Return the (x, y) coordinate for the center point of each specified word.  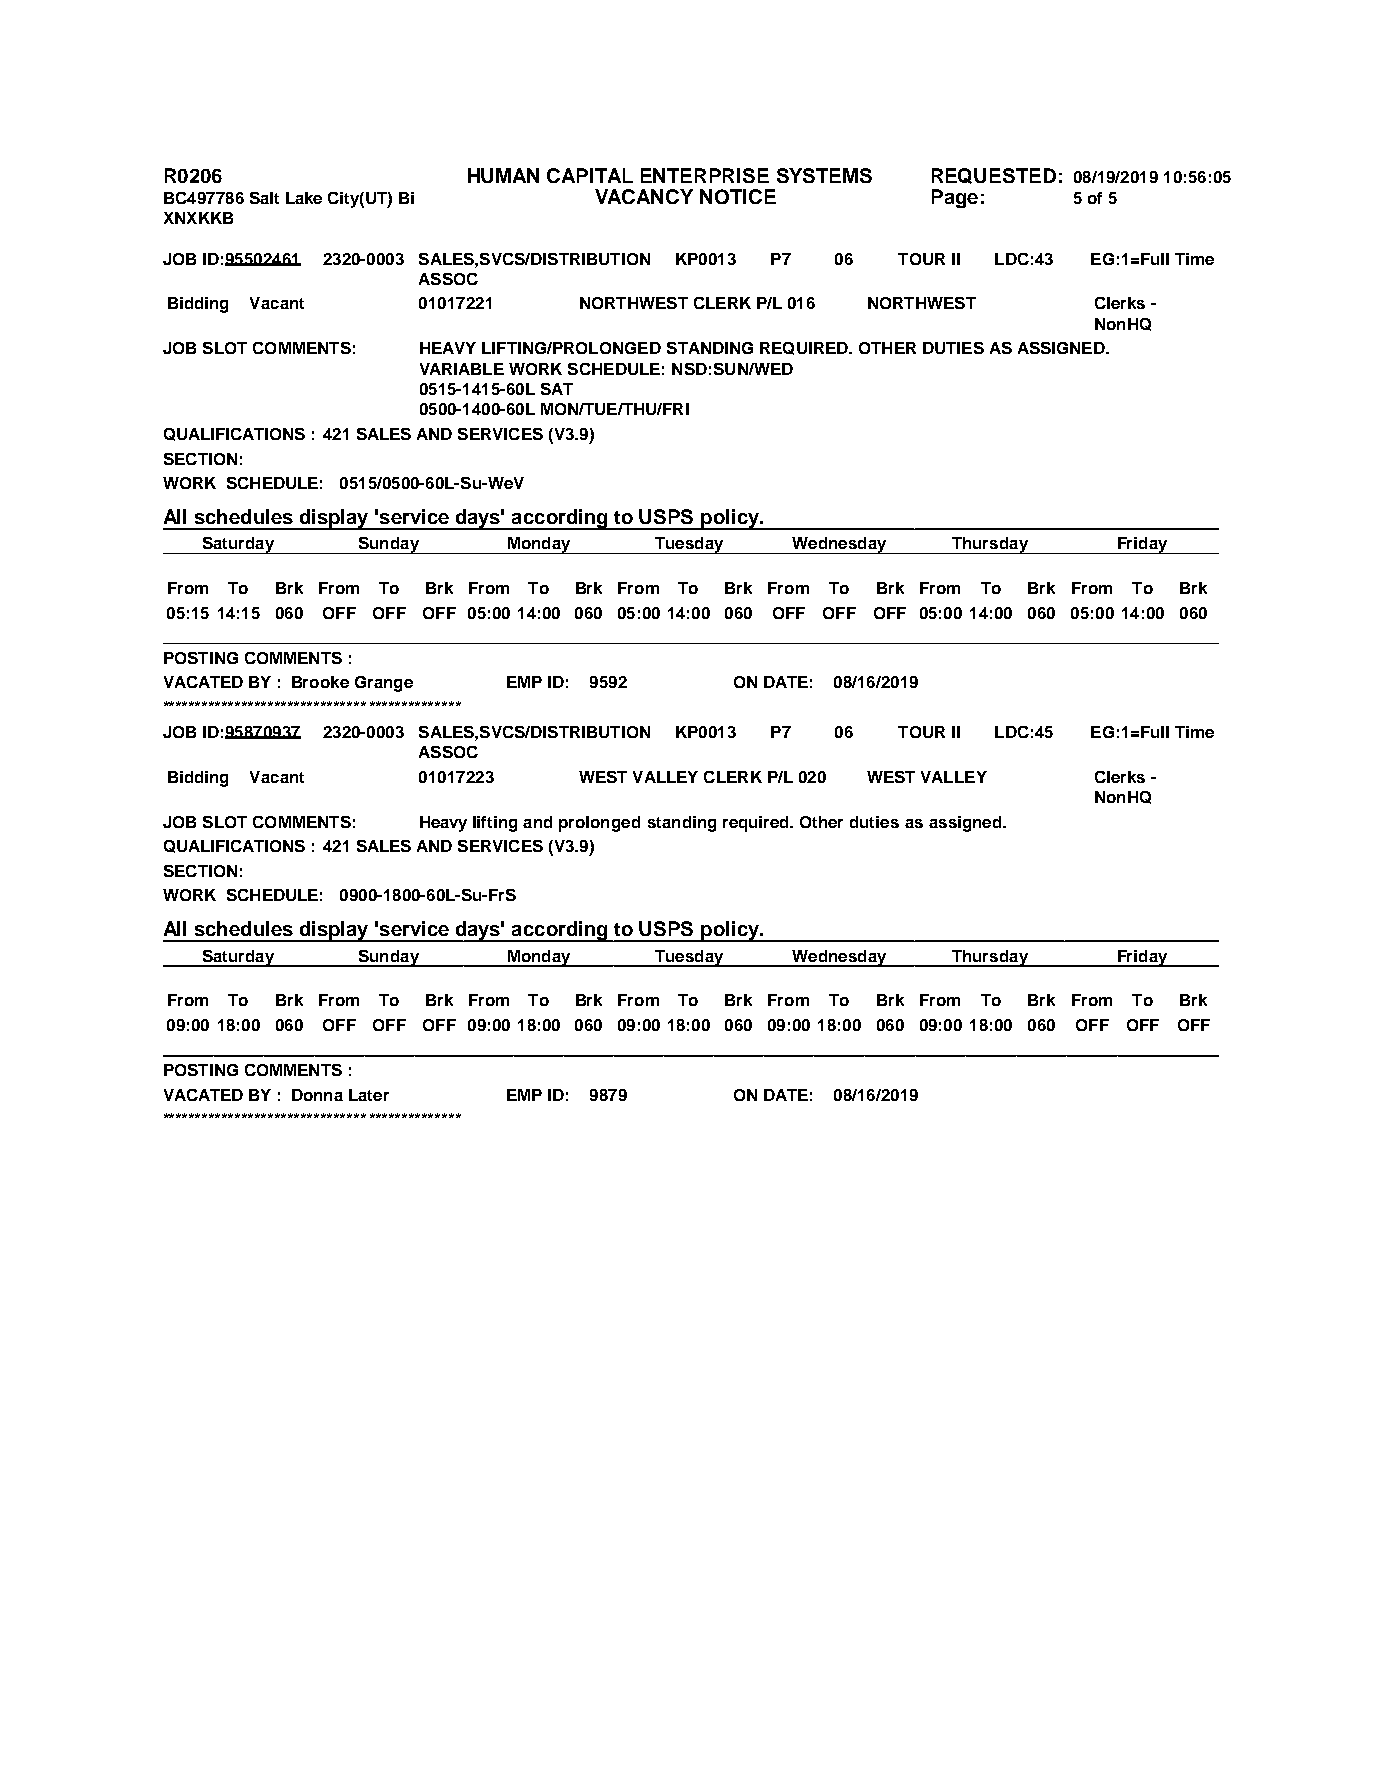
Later (369, 1095)
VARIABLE (462, 369)
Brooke (320, 682)
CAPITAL (590, 175)
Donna (317, 1095)
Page (955, 198)
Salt (264, 198)
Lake (304, 198)
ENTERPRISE (705, 175)
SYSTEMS (824, 175)
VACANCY (644, 196)
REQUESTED (994, 176)
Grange (384, 684)
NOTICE (738, 196)
